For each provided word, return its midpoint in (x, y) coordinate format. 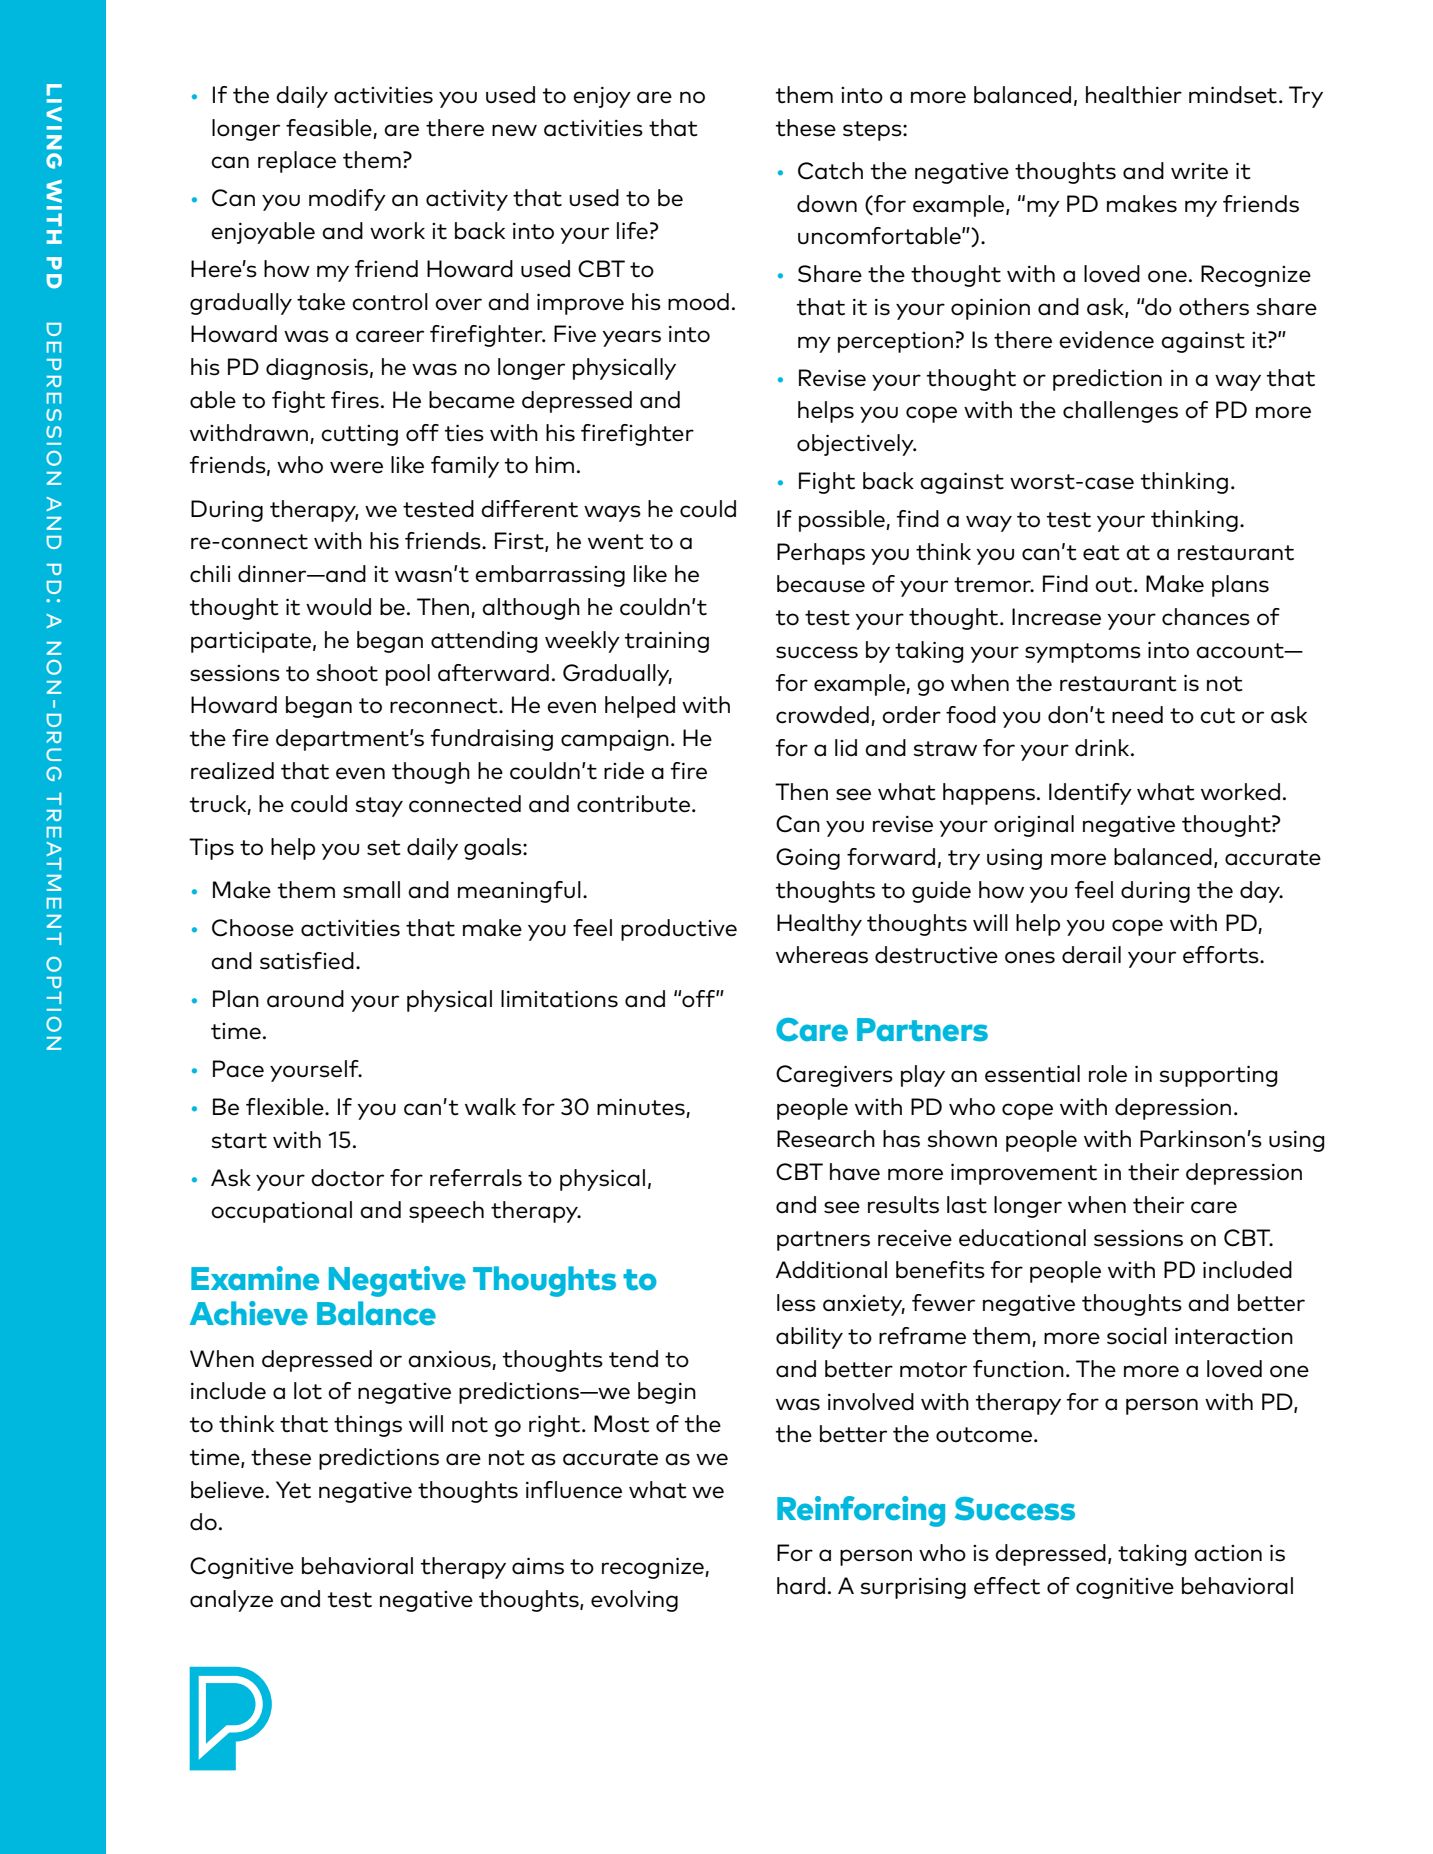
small (371, 890)
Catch (830, 171)
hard (801, 1586)
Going (808, 859)
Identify (1090, 794)
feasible (329, 128)
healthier (1134, 95)
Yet (293, 1490)
